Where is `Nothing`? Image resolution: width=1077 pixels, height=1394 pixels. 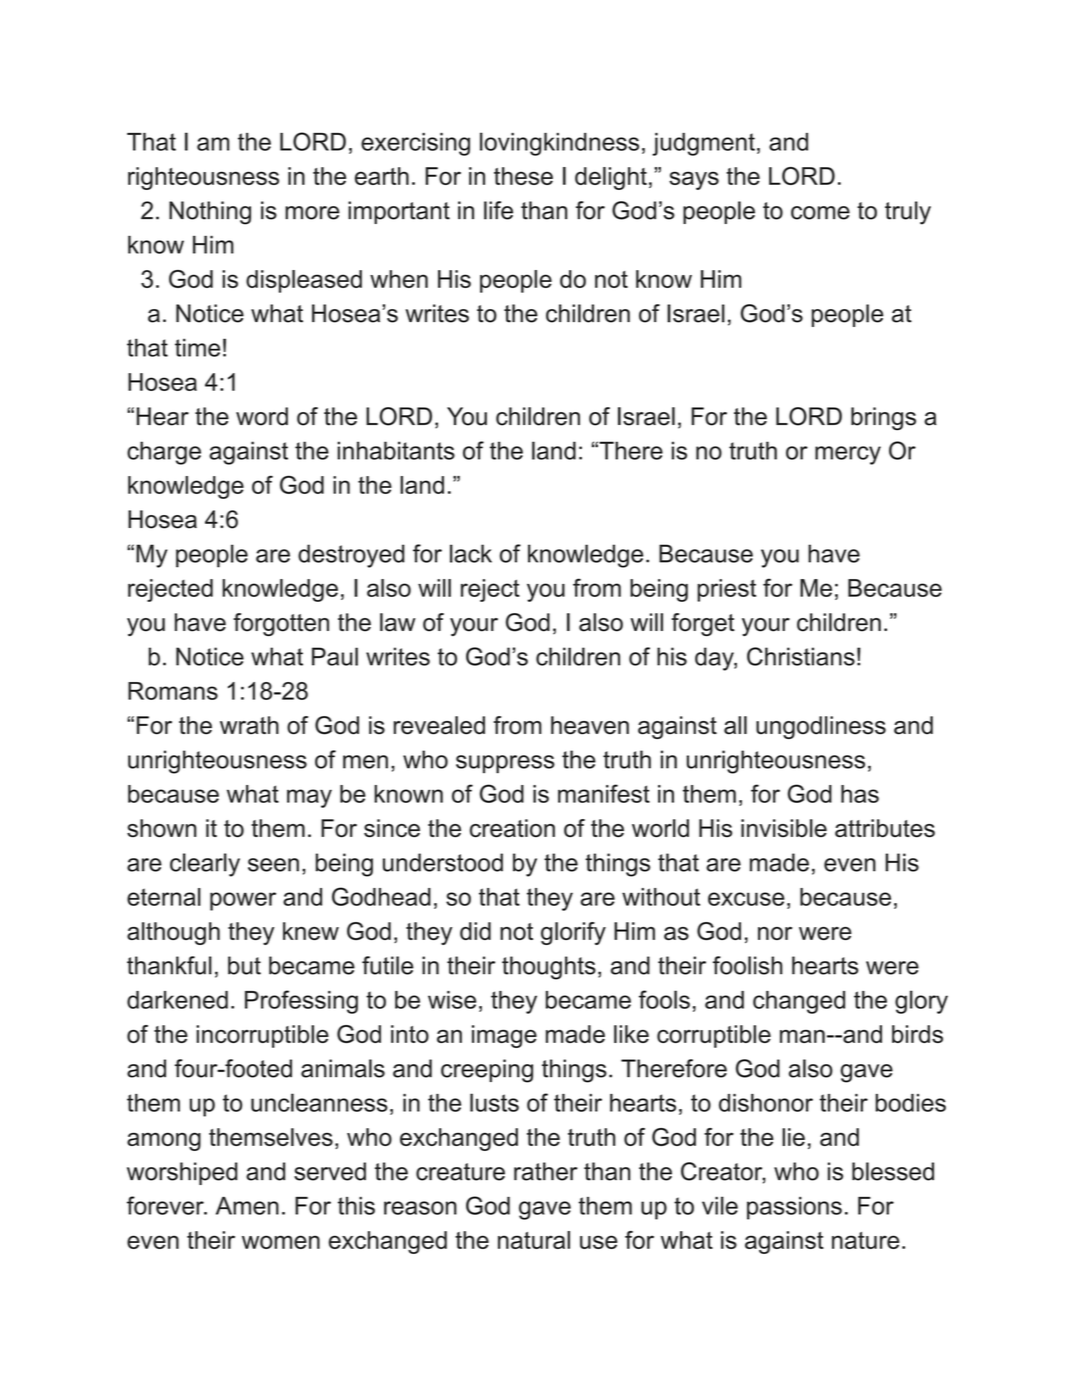 Nothing is located at coordinates (210, 213).
